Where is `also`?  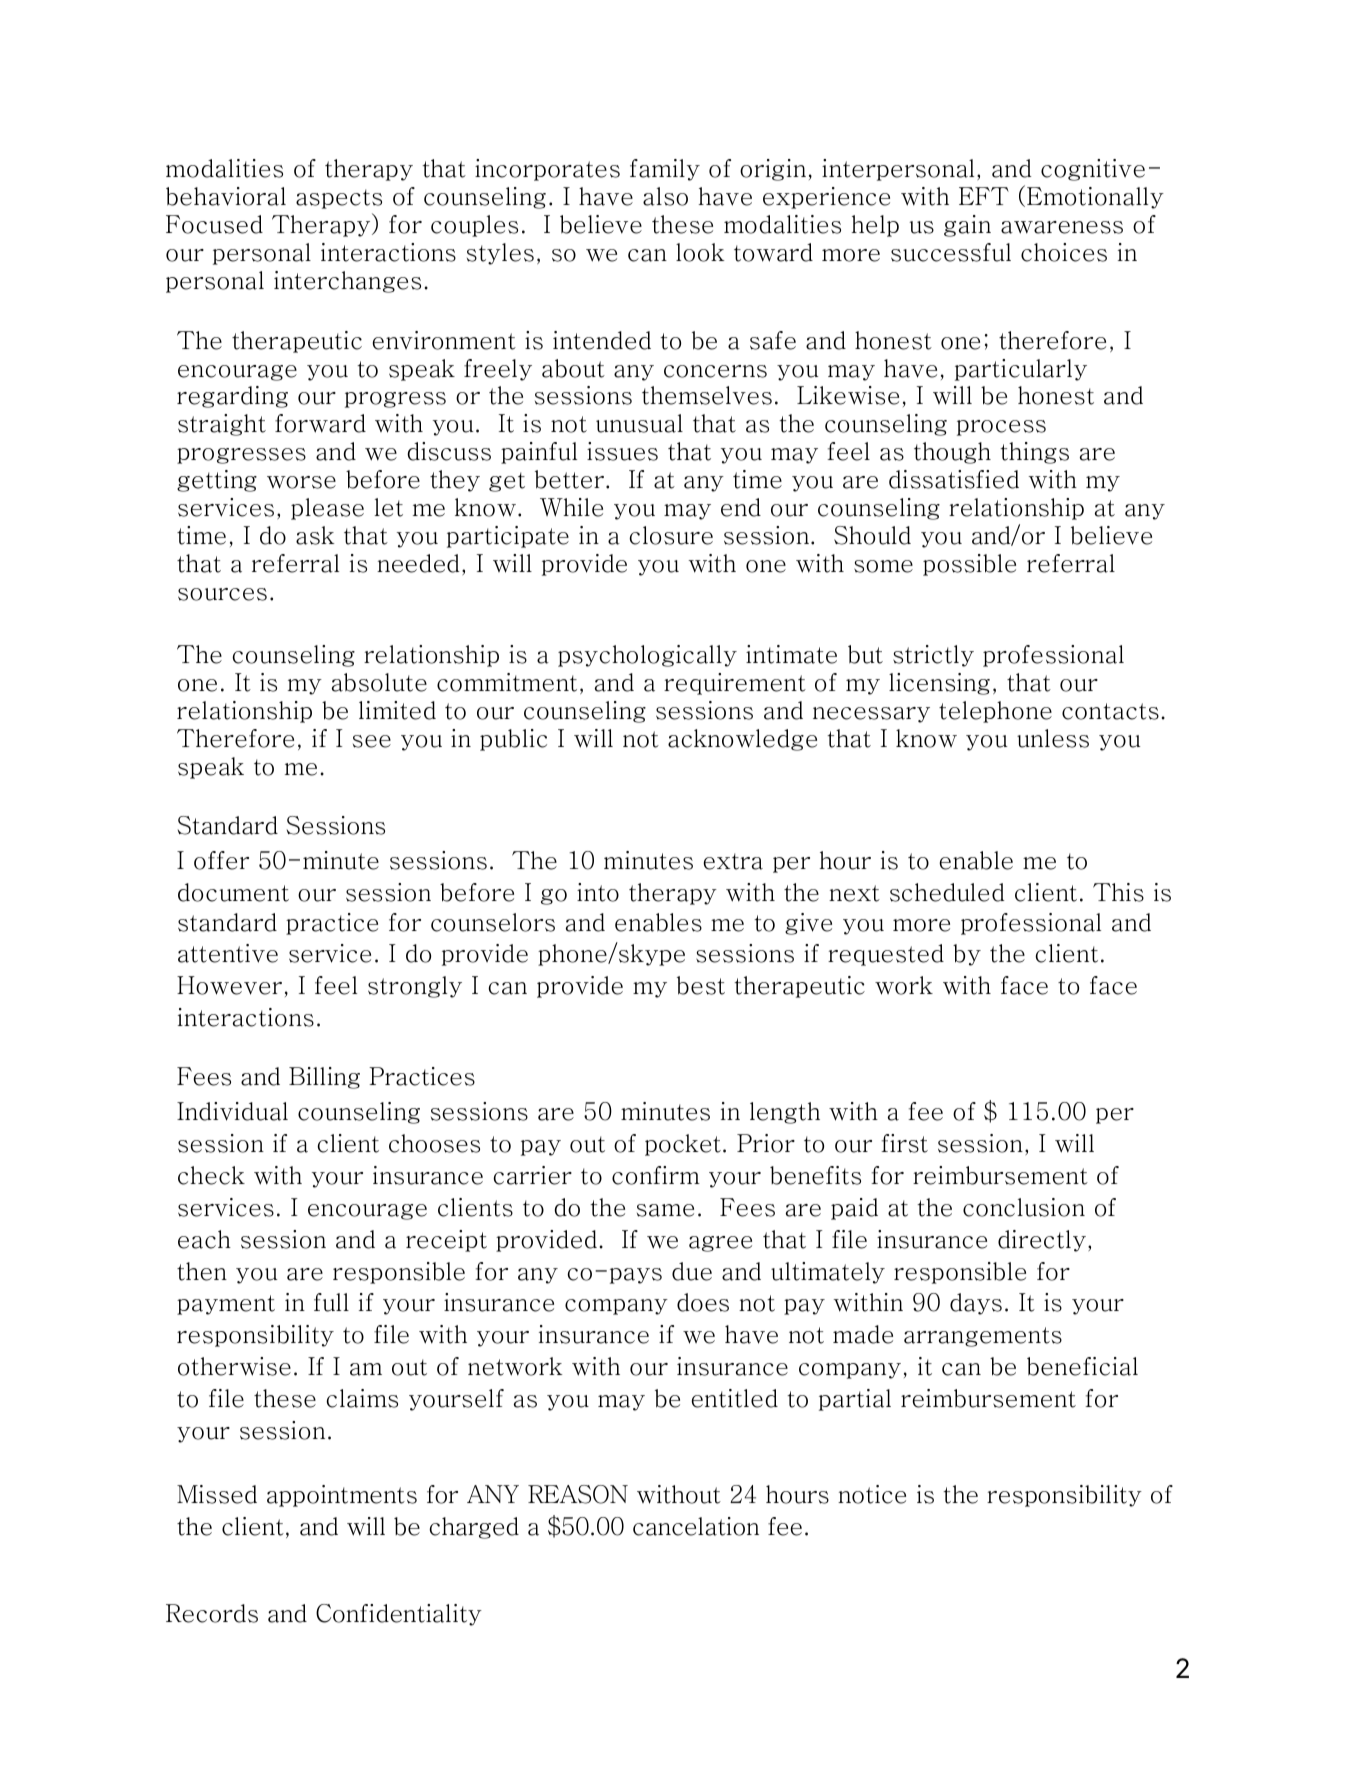 also is located at coordinates (665, 196).
